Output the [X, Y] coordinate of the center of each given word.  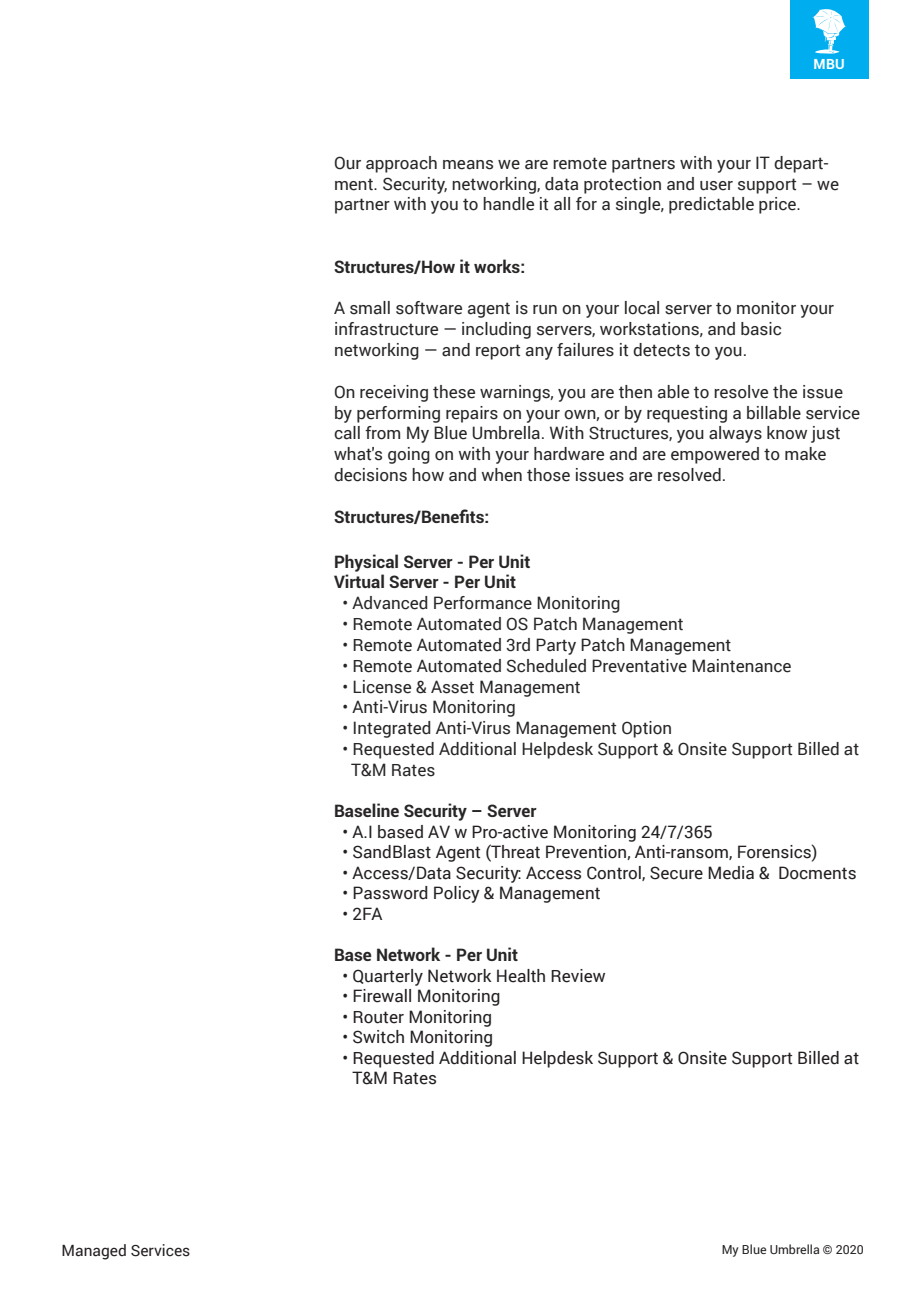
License [382, 687]
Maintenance [741, 666]
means [468, 165]
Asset [452, 687]
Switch [378, 1037]
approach [401, 164]
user [716, 186]
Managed [94, 1252]
